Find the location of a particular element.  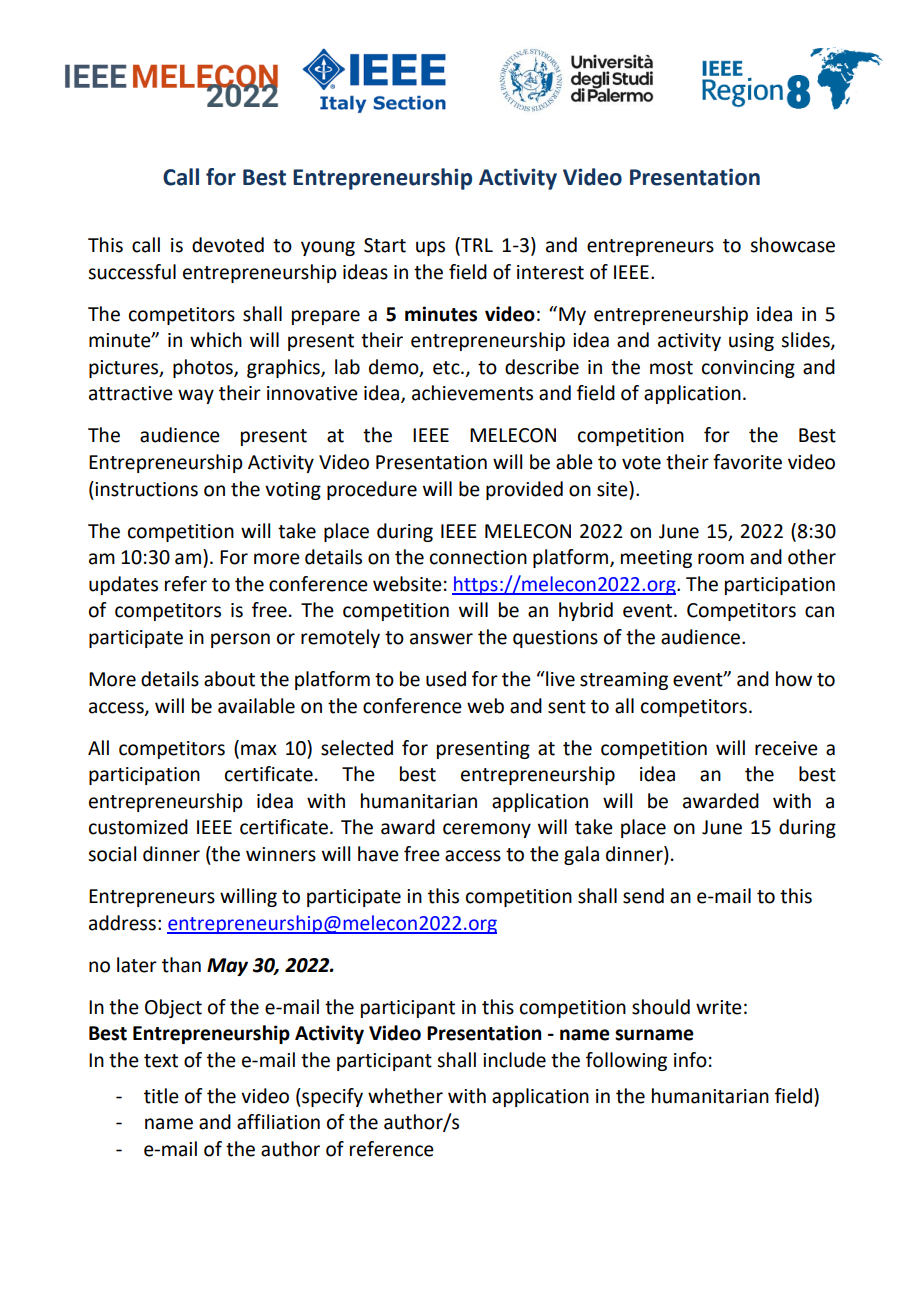

title is located at coordinates (161, 1096).
